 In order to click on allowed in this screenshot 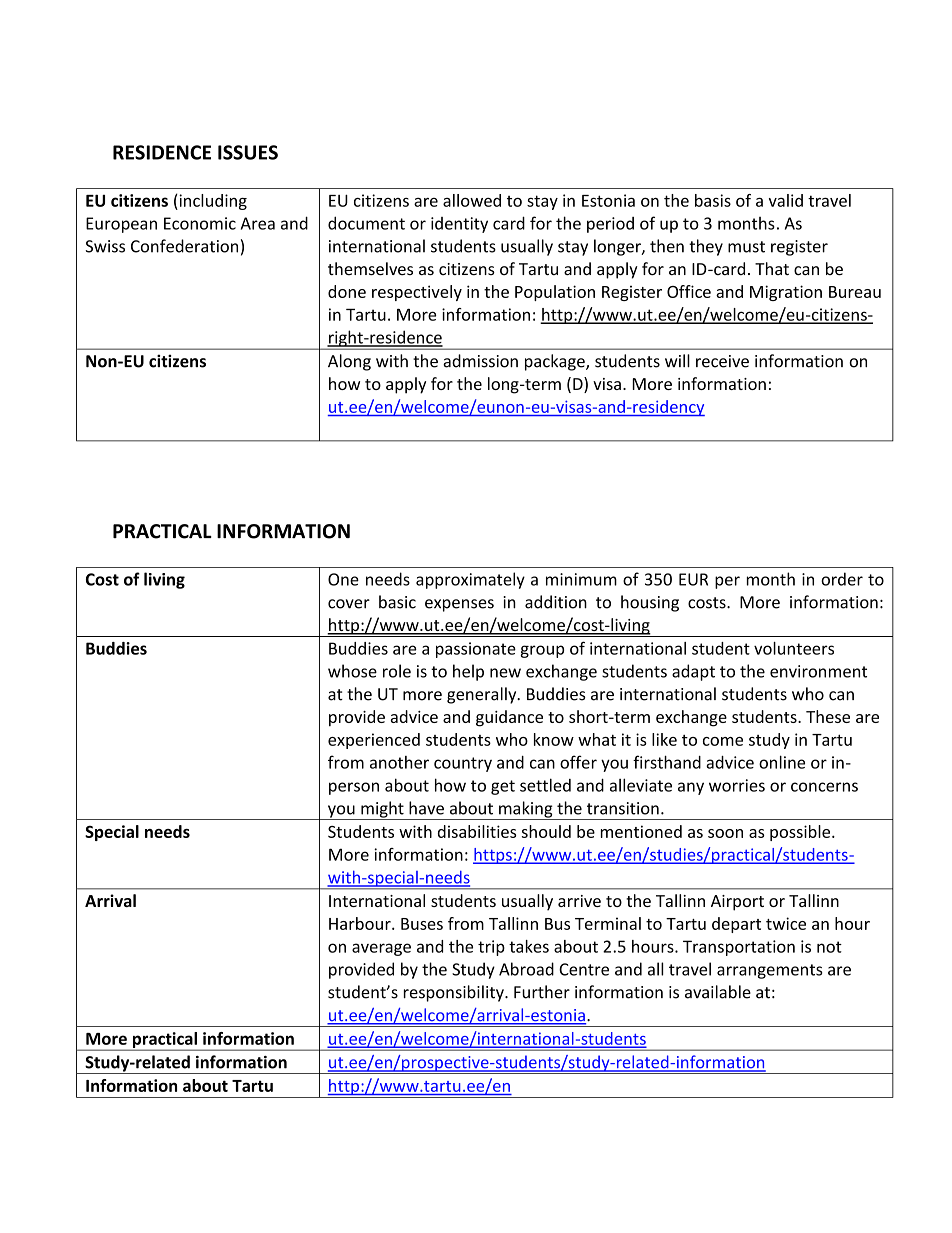, I will do `click(472, 200)`.
